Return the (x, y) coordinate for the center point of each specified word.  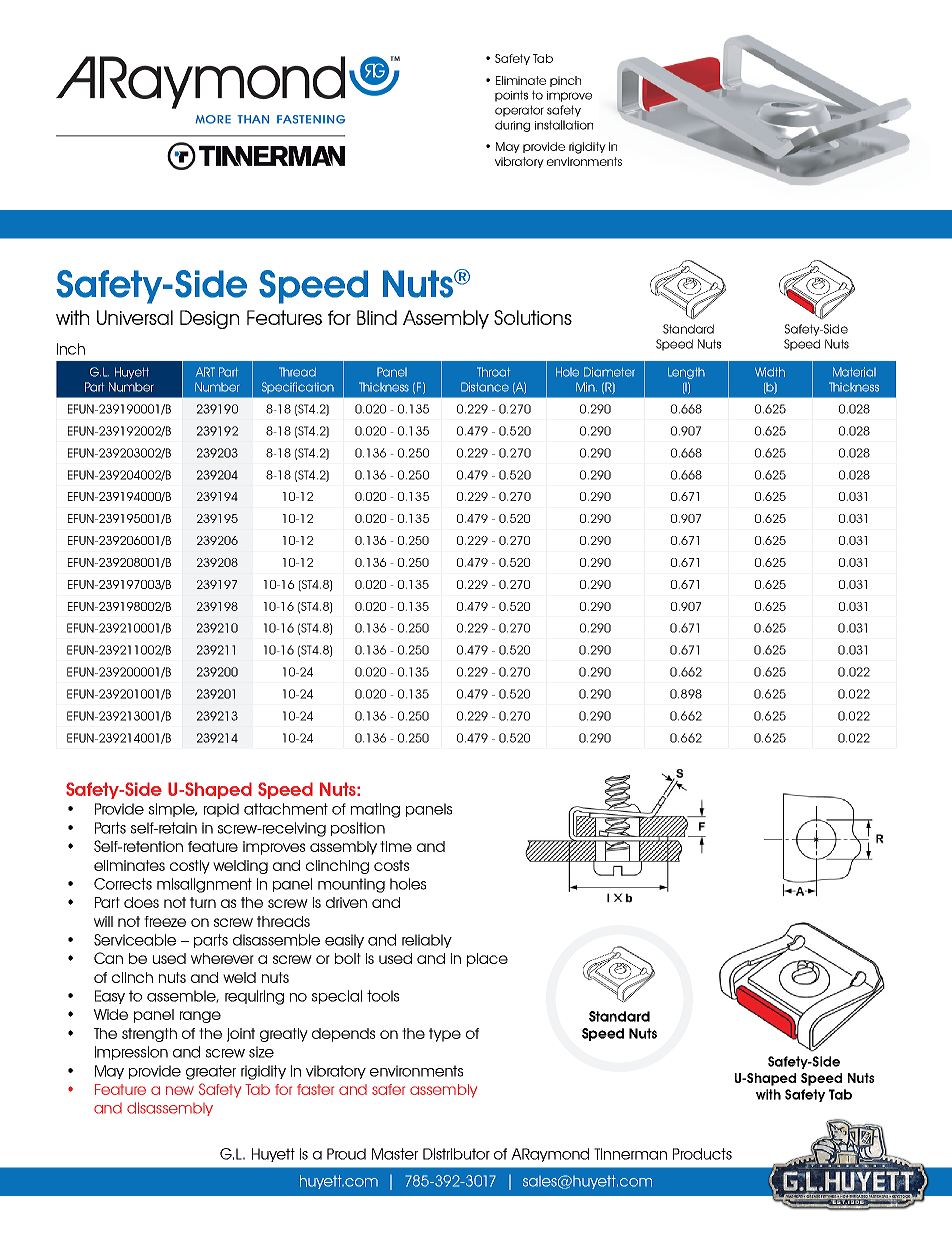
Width (770, 372)
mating (375, 810)
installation (564, 125)
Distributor (456, 1154)
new (180, 1090)
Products (702, 1154)
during (512, 126)
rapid (221, 810)
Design (209, 319)
